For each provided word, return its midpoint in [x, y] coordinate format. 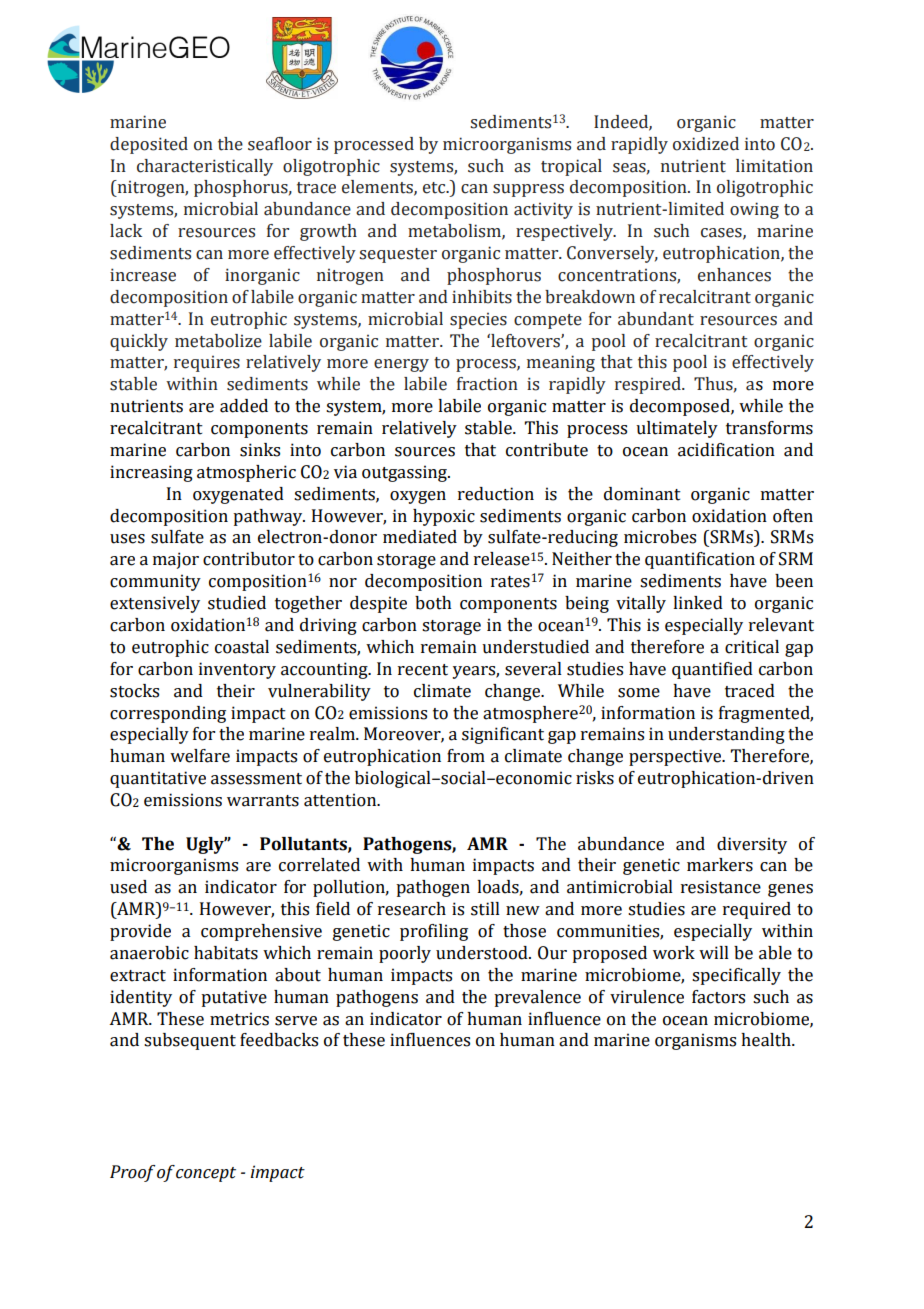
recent [423, 670]
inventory [237, 670]
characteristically [205, 167]
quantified [712, 670]
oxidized [706, 144]
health [767, 1040]
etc [435, 188]
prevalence [537, 998]
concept [206, 1174]
